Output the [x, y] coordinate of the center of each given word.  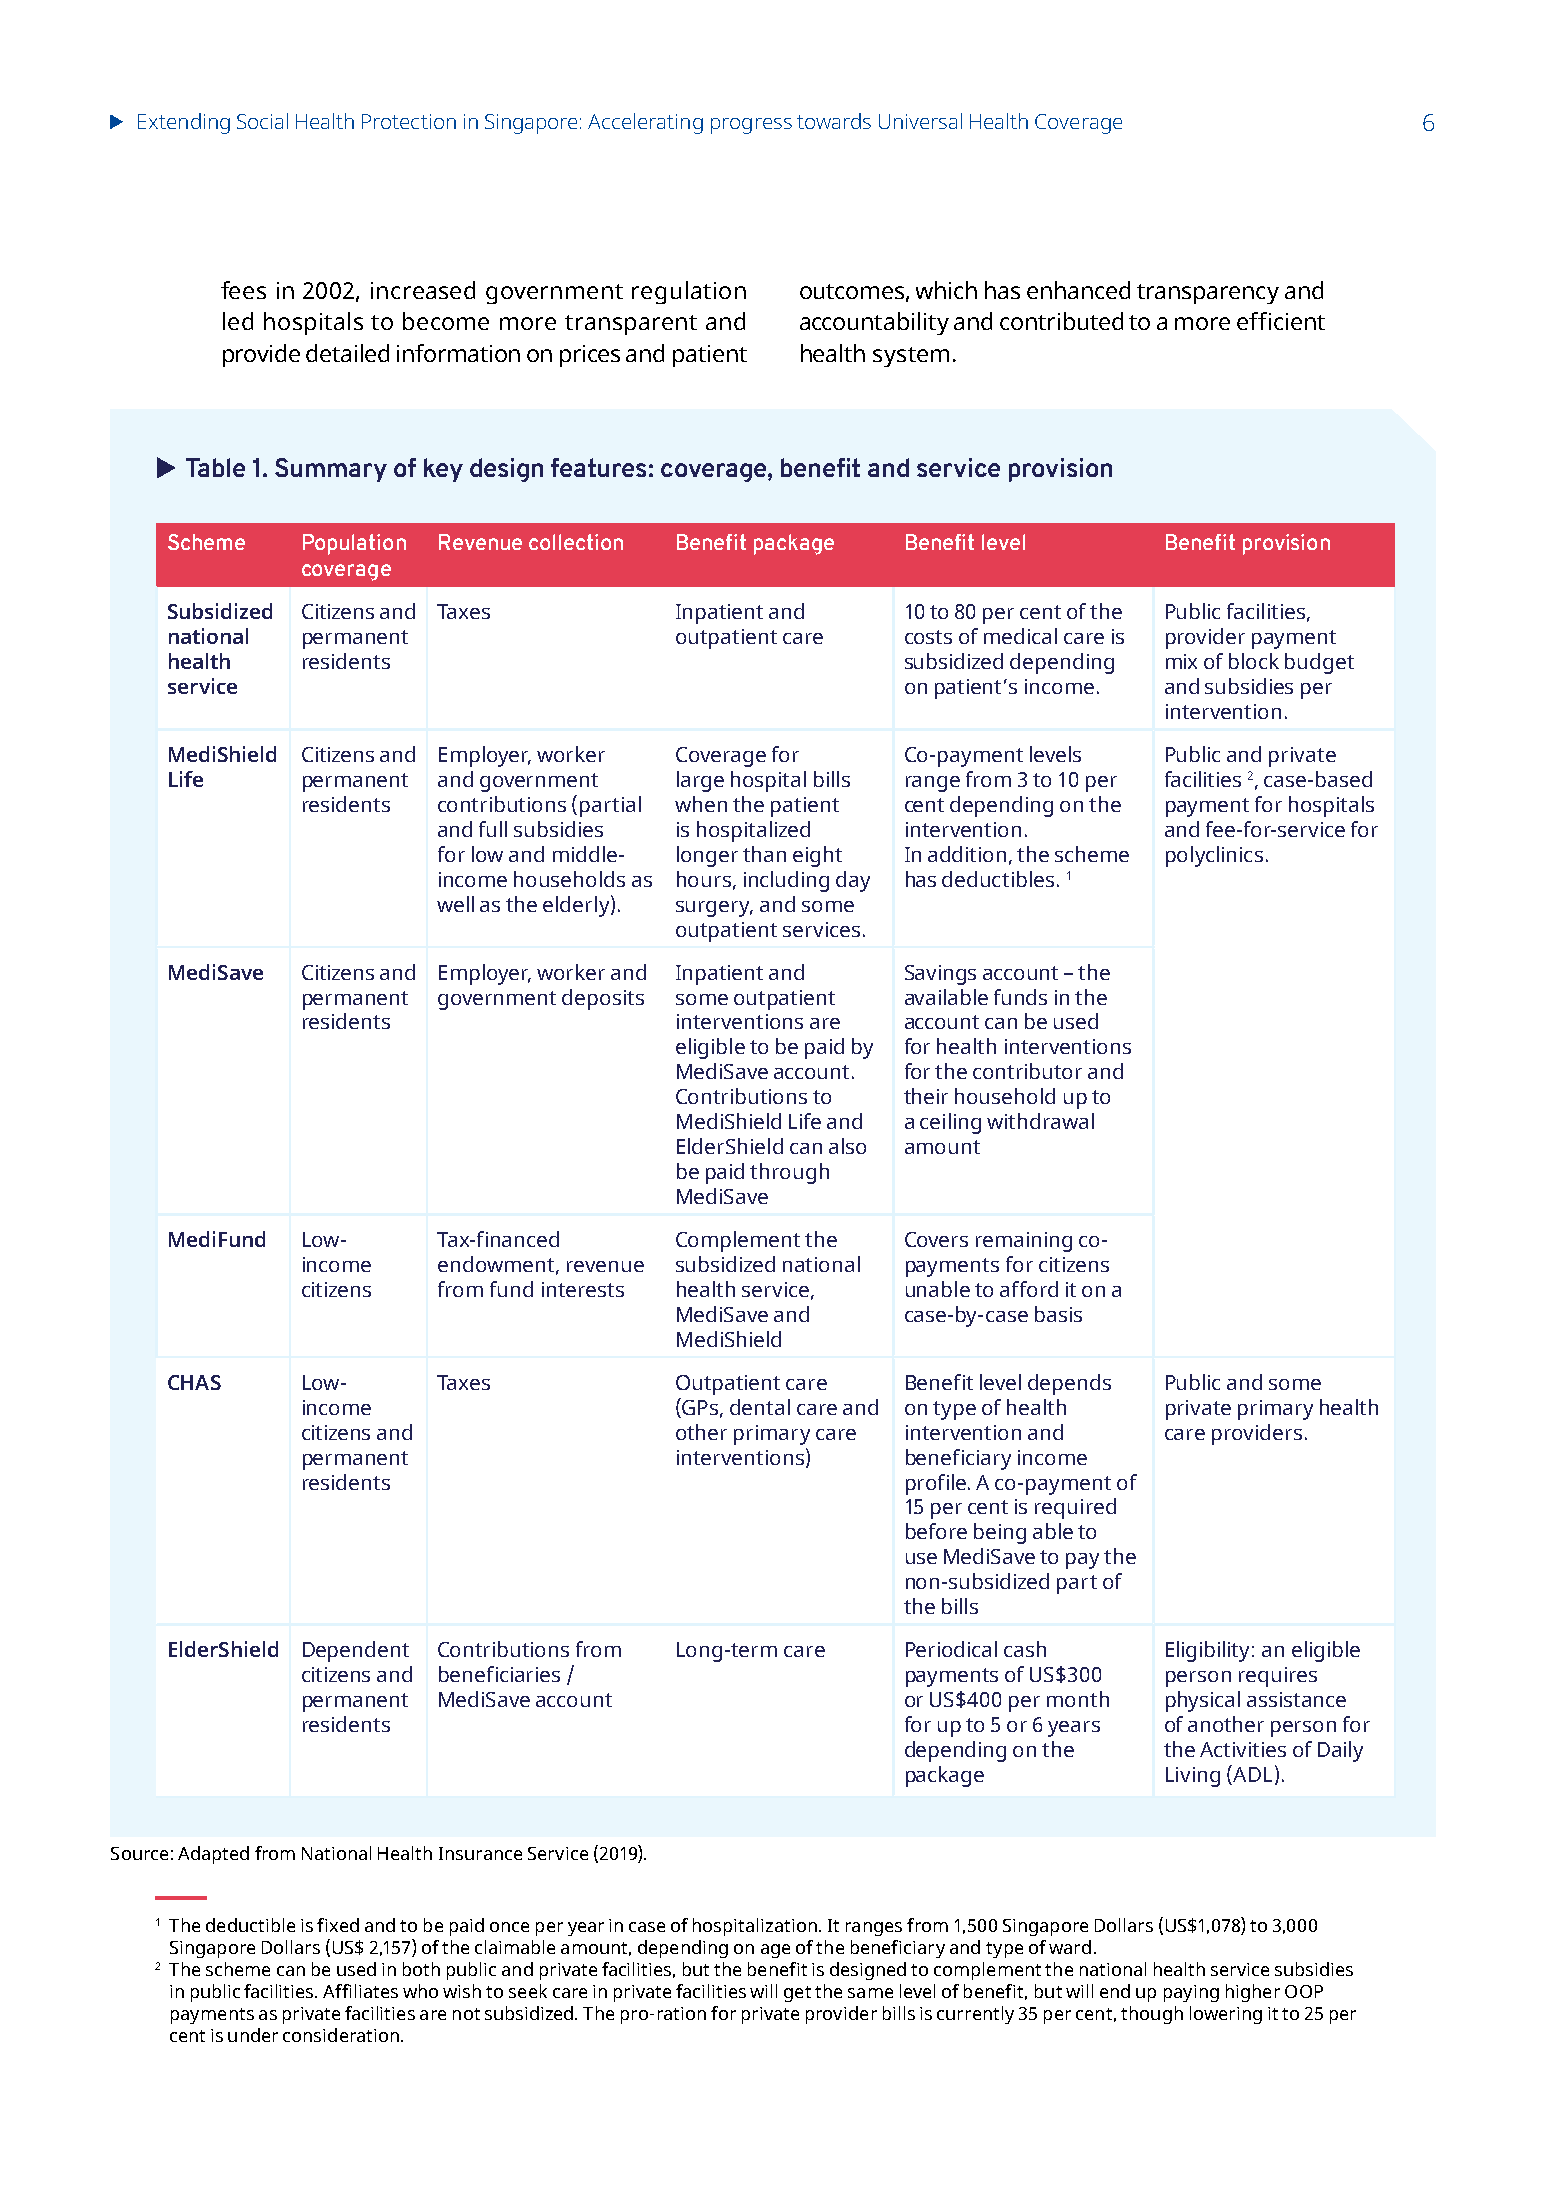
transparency [1208, 294]
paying [1191, 1993]
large [700, 781]
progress [751, 126]
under [253, 2035]
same [870, 1993]
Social [262, 121]
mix [1181, 661]
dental [760, 1407]
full [493, 829]
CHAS [194, 1382]
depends [1069, 1384]
